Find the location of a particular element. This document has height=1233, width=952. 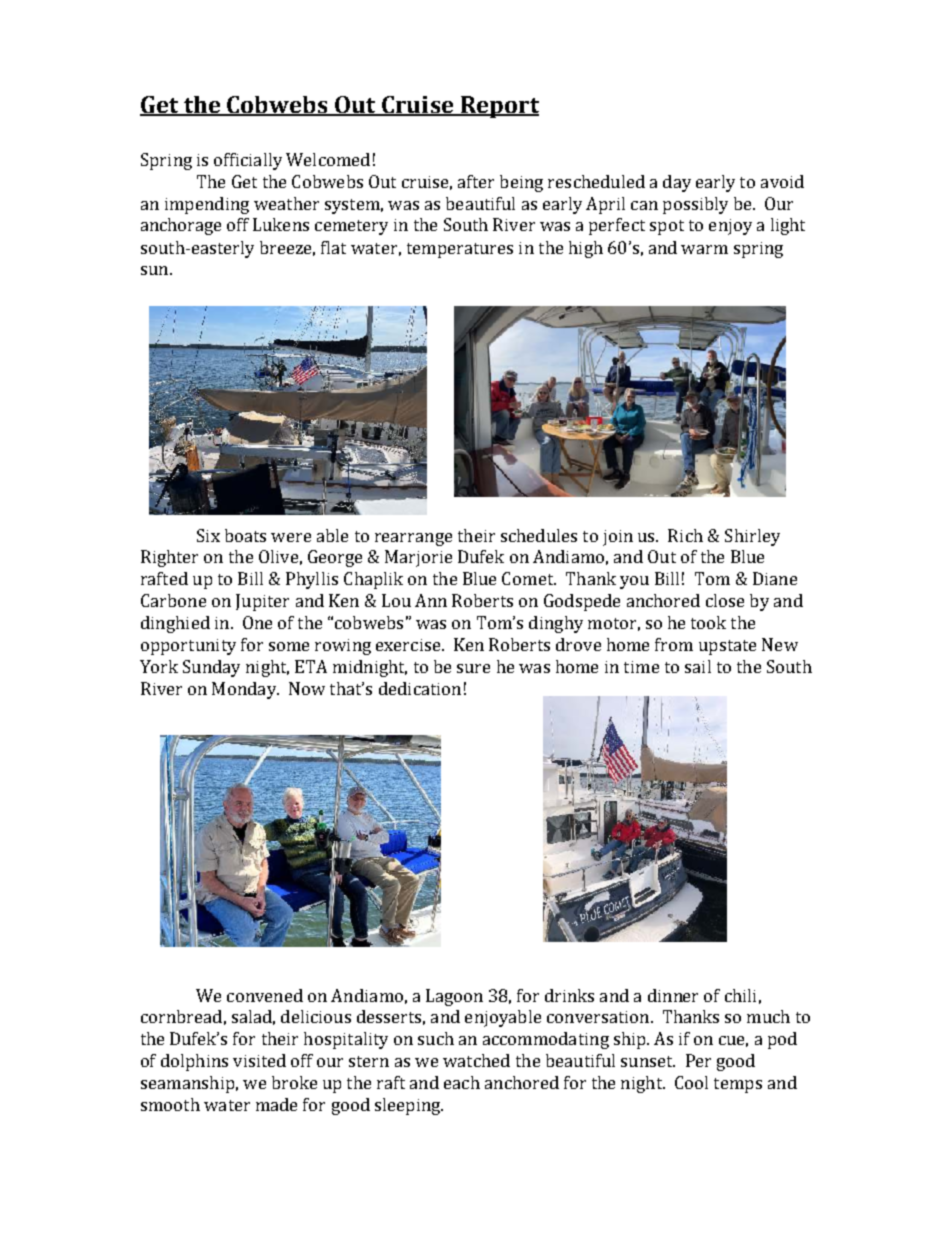

Jupiter is located at coordinates (262, 602).
